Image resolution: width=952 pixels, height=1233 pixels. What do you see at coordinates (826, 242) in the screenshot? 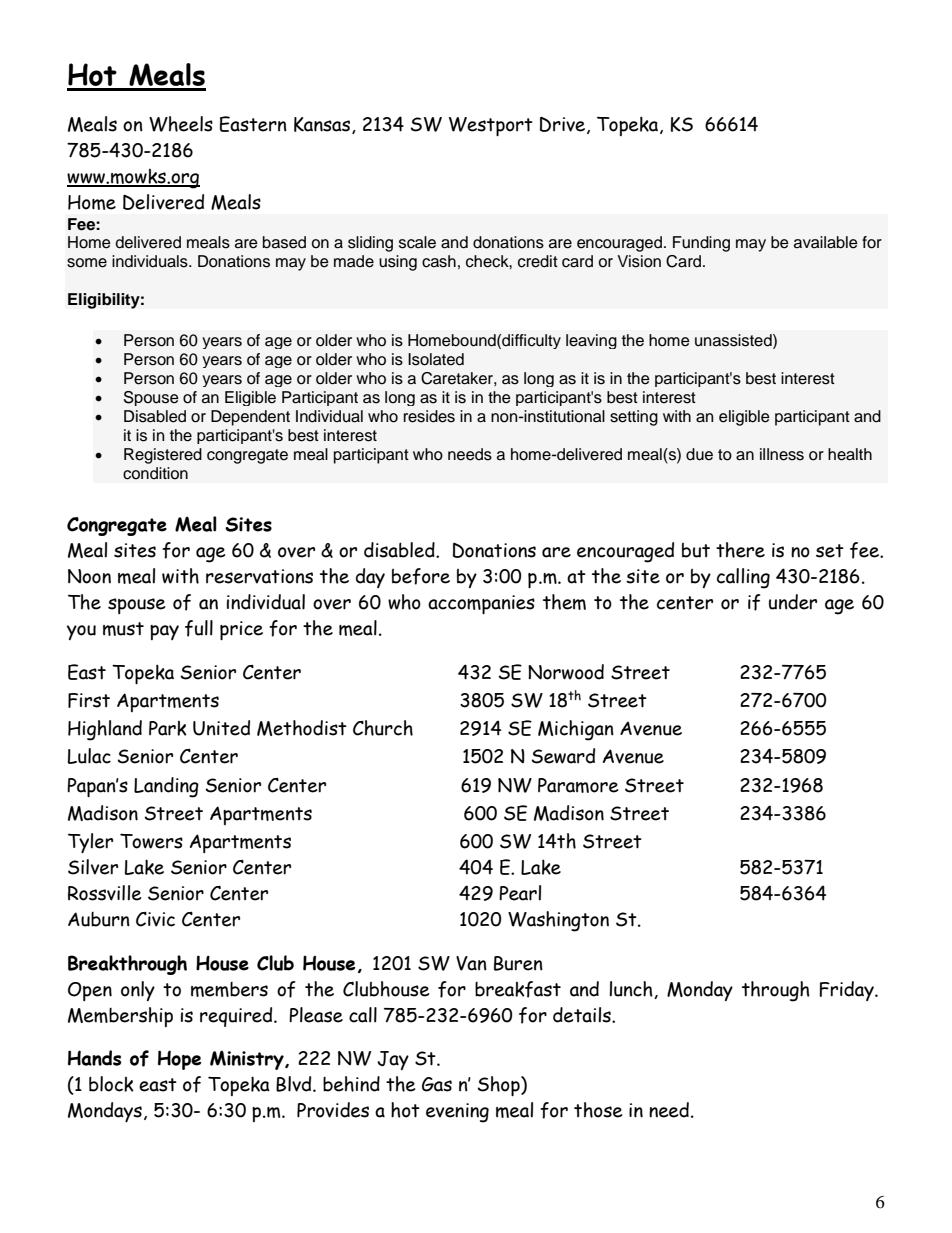
I see `available` at bounding box center [826, 242].
